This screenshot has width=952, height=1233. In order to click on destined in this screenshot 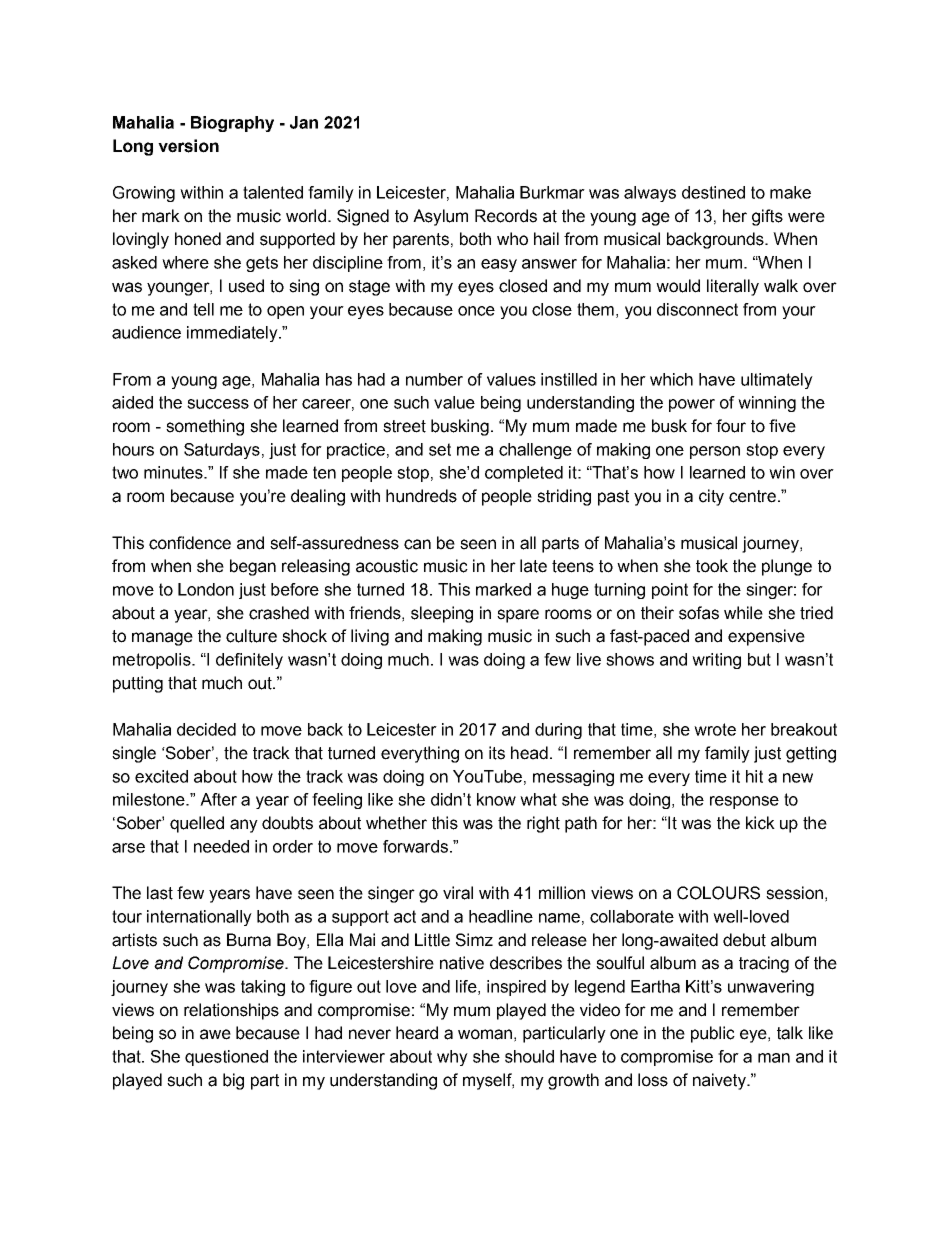, I will do `click(713, 192)`.
